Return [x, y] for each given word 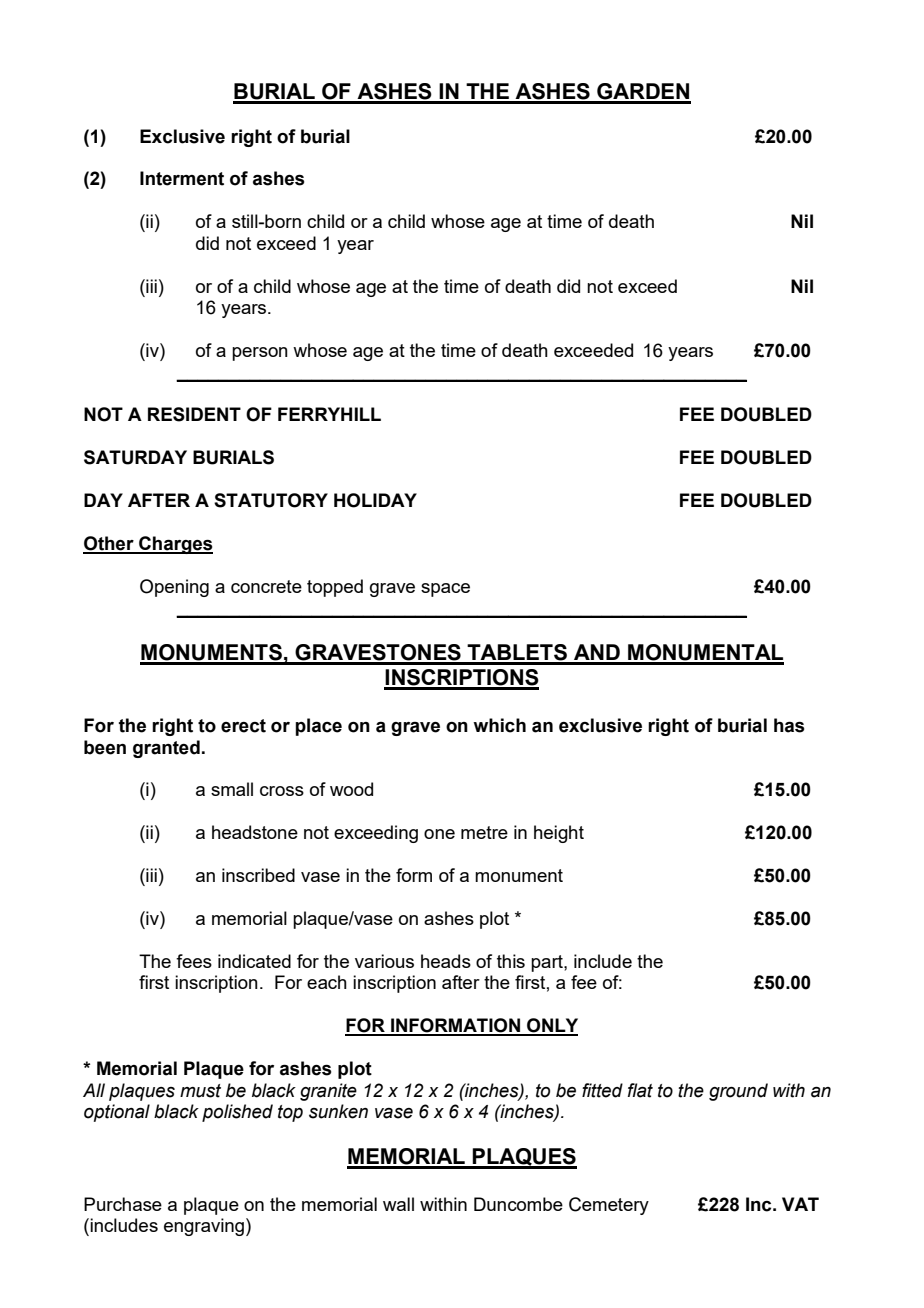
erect [243, 726]
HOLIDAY [375, 500]
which [499, 725]
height [559, 834]
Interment [182, 178]
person [260, 354]
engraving [204, 1227]
